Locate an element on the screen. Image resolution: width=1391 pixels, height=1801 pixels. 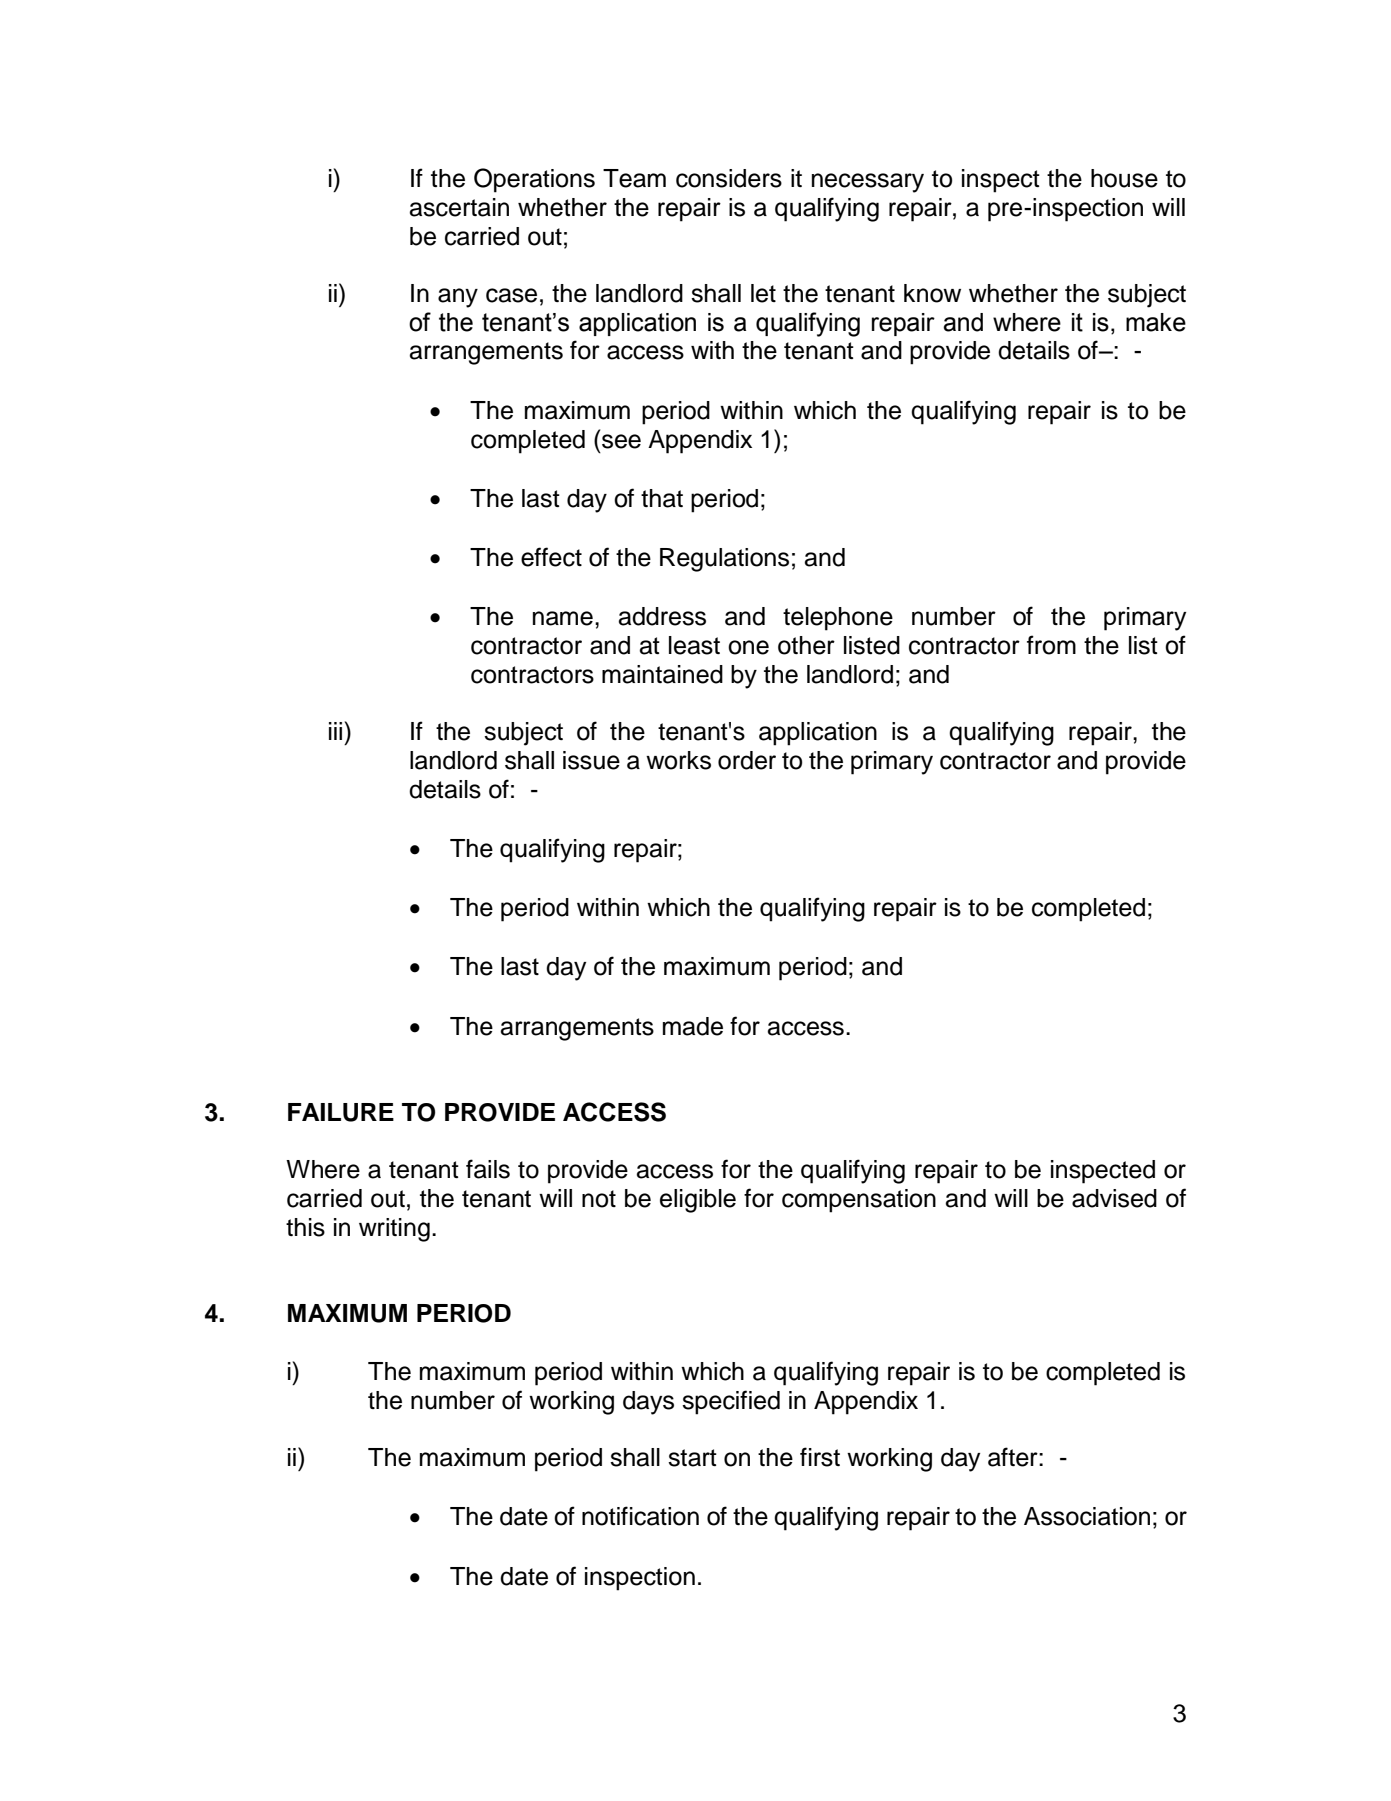
notification is located at coordinates (640, 1516).
